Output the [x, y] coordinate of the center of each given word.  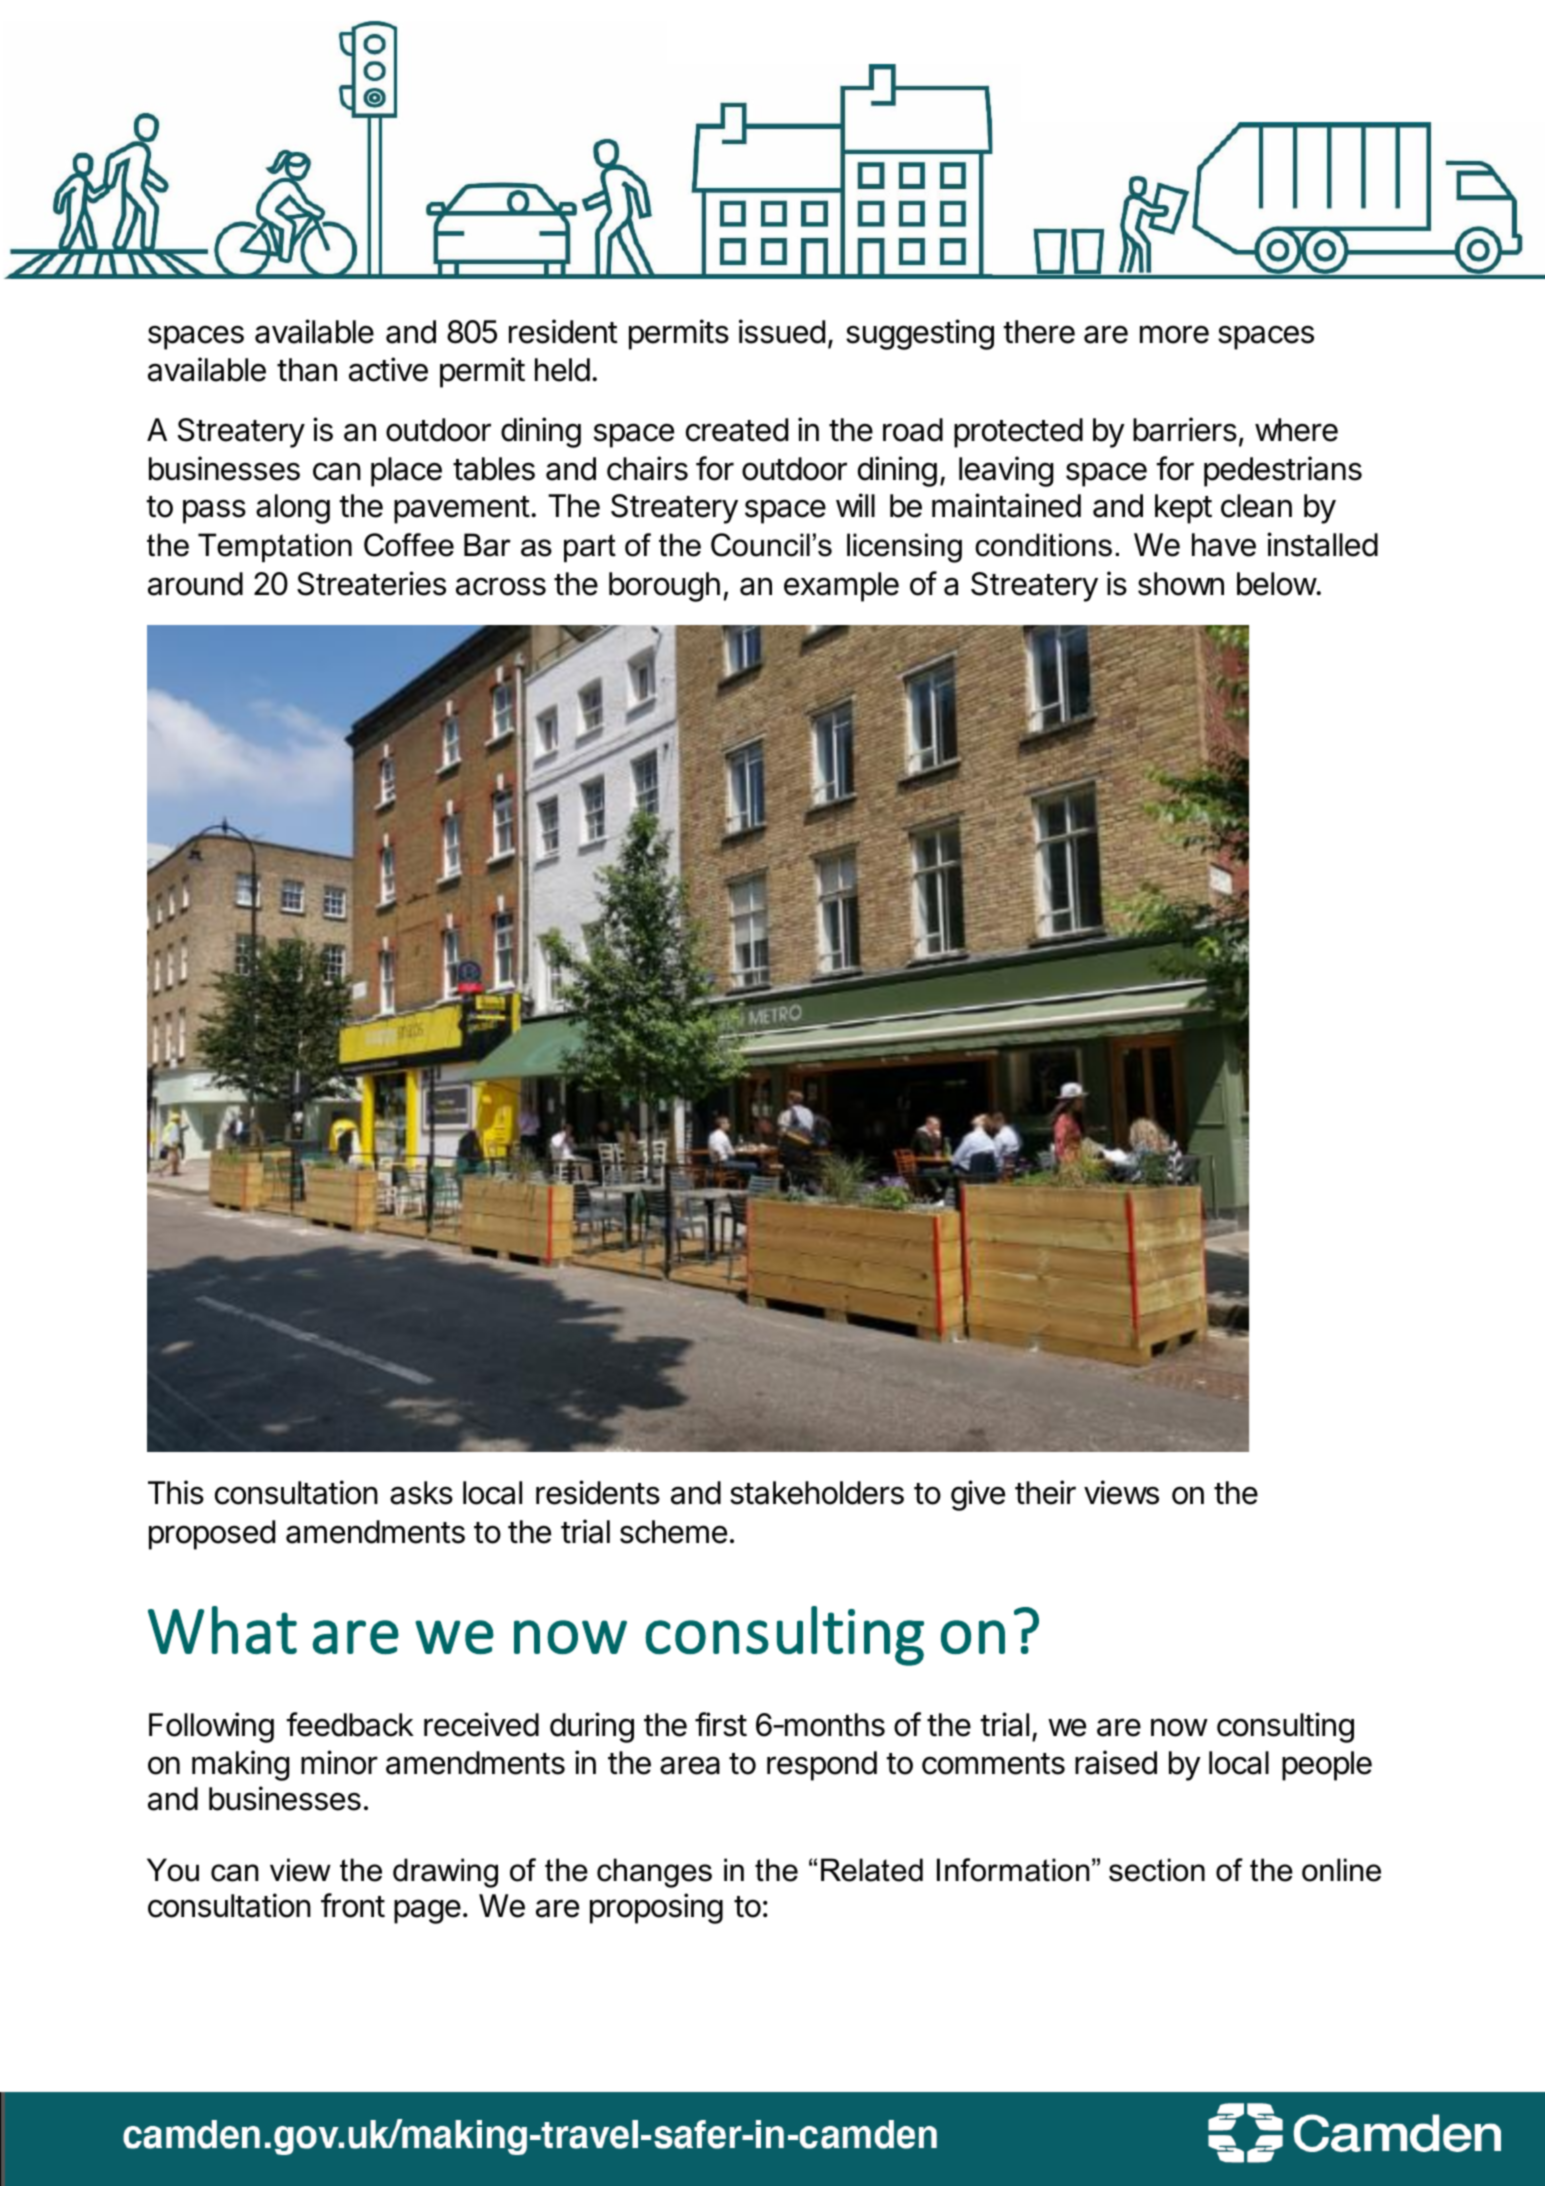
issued [782, 331]
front [353, 1905]
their [1045, 1492]
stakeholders [817, 1493]
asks [421, 1493]
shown [1181, 584]
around [195, 584]
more [1174, 334]
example [841, 587]
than [307, 370]
